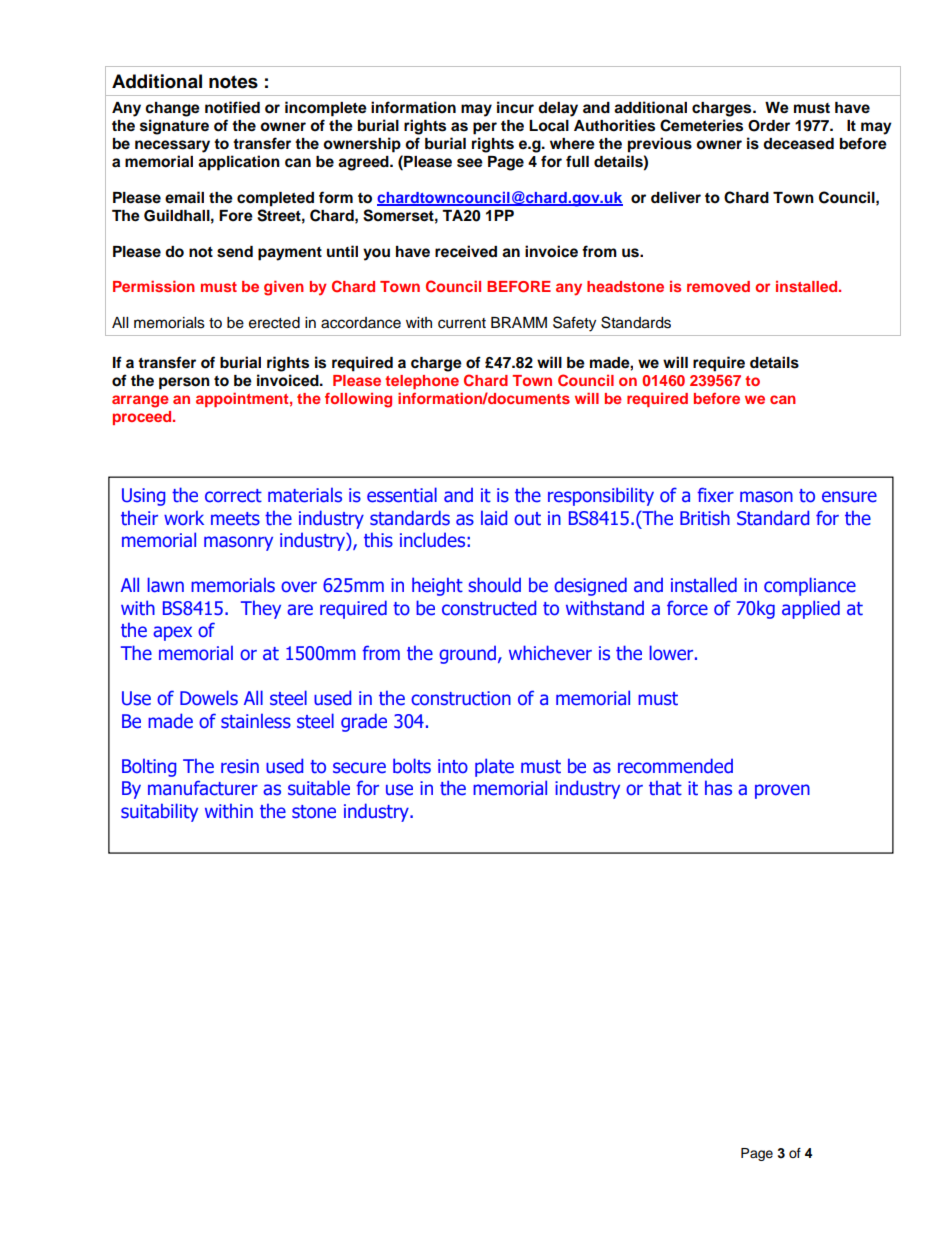 The image size is (952, 1233). What do you see at coordinates (466, 251) in the image?
I see `received` at bounding box center [466, 251].
